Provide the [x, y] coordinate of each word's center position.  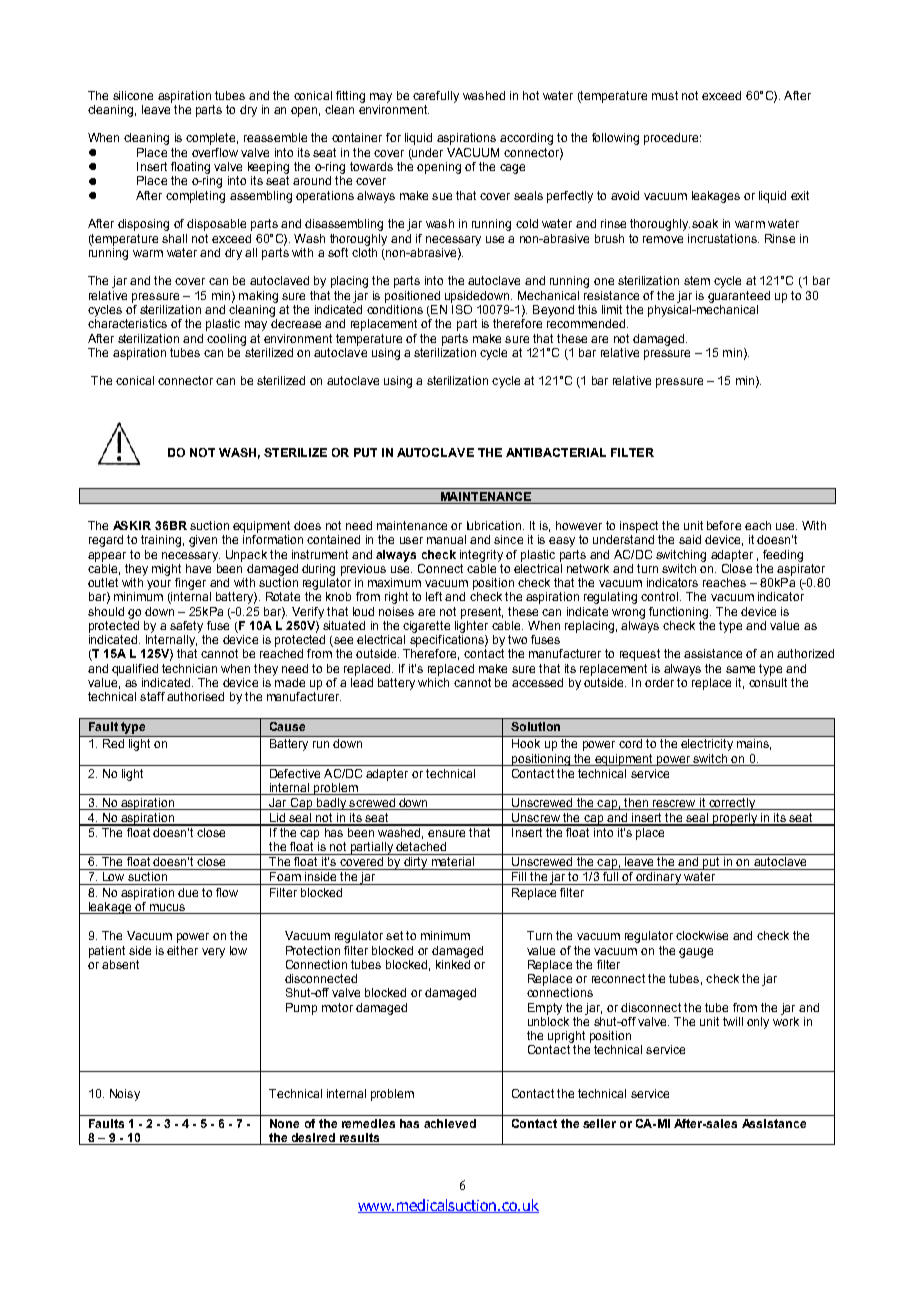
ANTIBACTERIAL [556, 452]
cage [512, 169]
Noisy [125, 1095]
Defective [295, 773]
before [724, 525]
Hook [526, 743]
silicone [133, 95]
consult [768, 682]
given [203, 541]
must [665, 95]
